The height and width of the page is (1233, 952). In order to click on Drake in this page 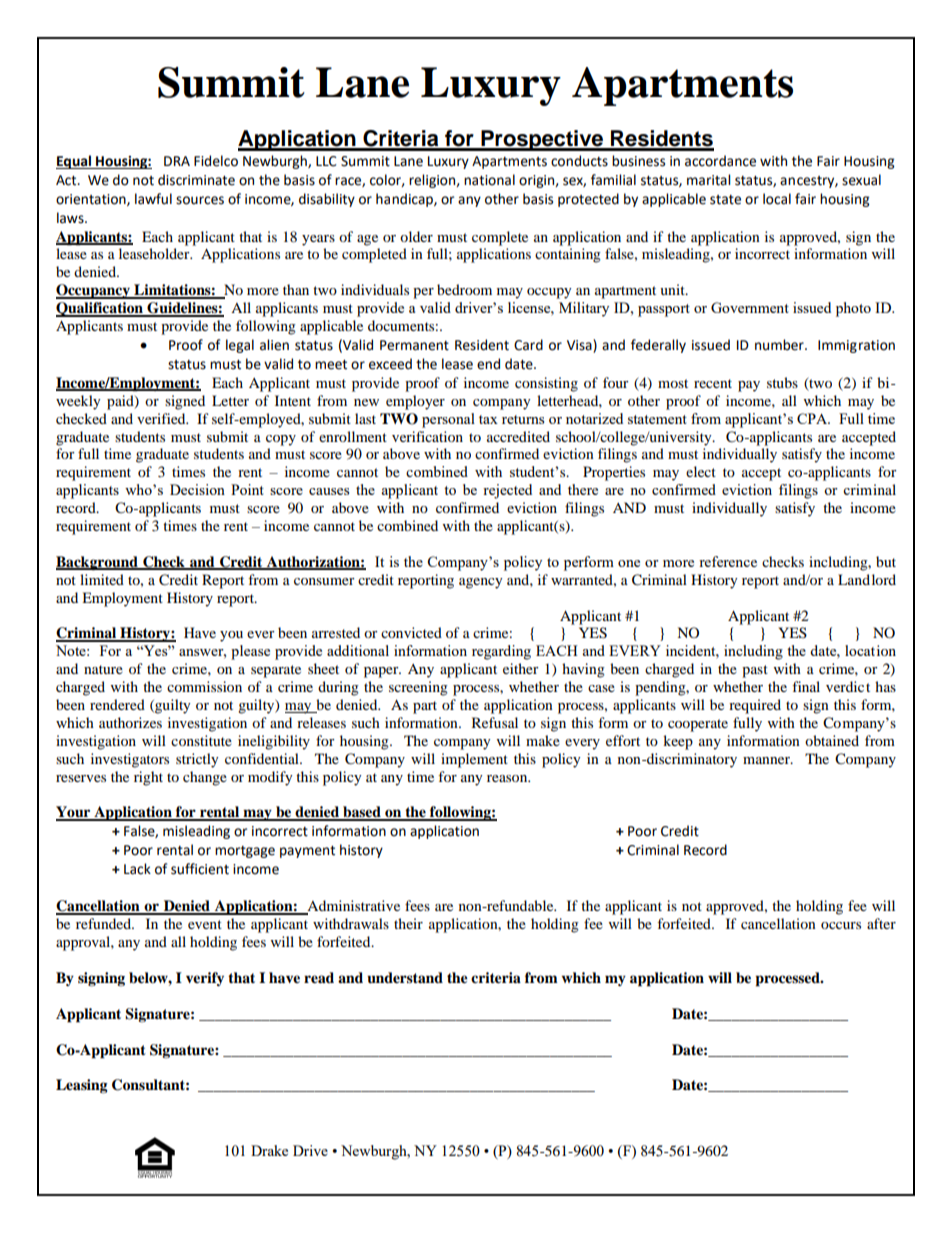, I will do `click(269, 1150)`.
